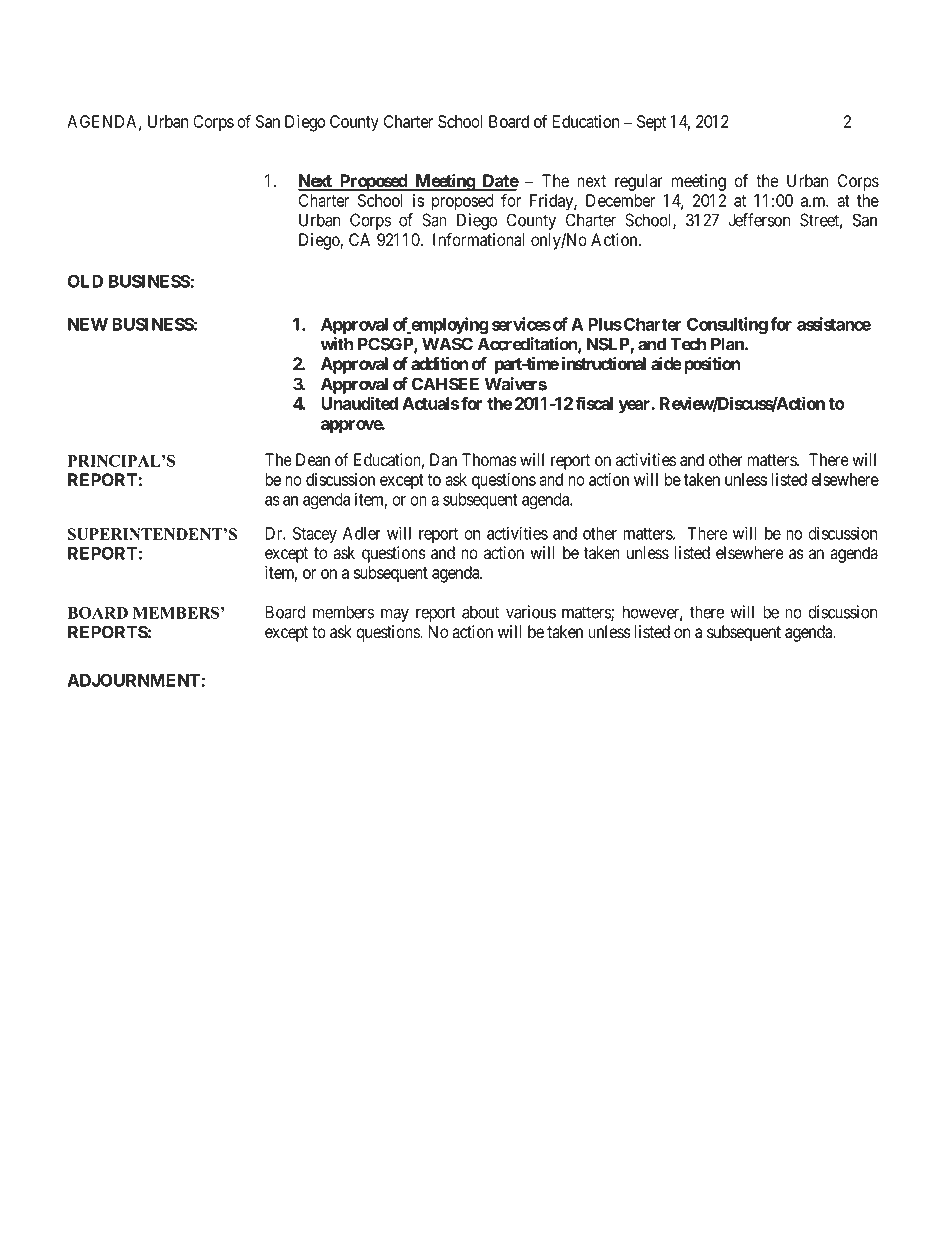 The height and width of the document is (1233, 952). What do you see at coordinates (594, 403) in the document?
I see `fiscal` at bounding box center [594, 403].
